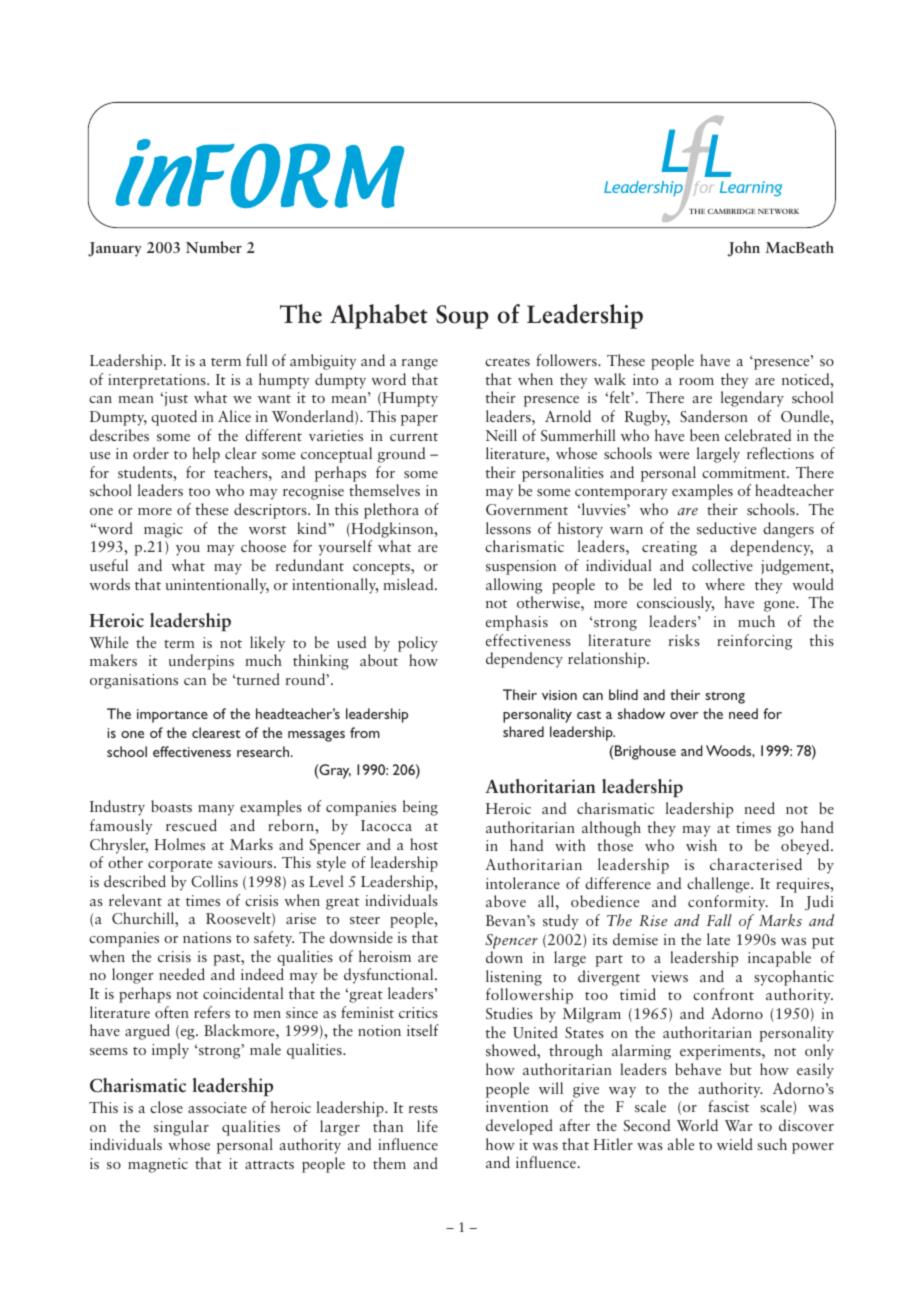  I want to click on seductive, so click(726, 528).
